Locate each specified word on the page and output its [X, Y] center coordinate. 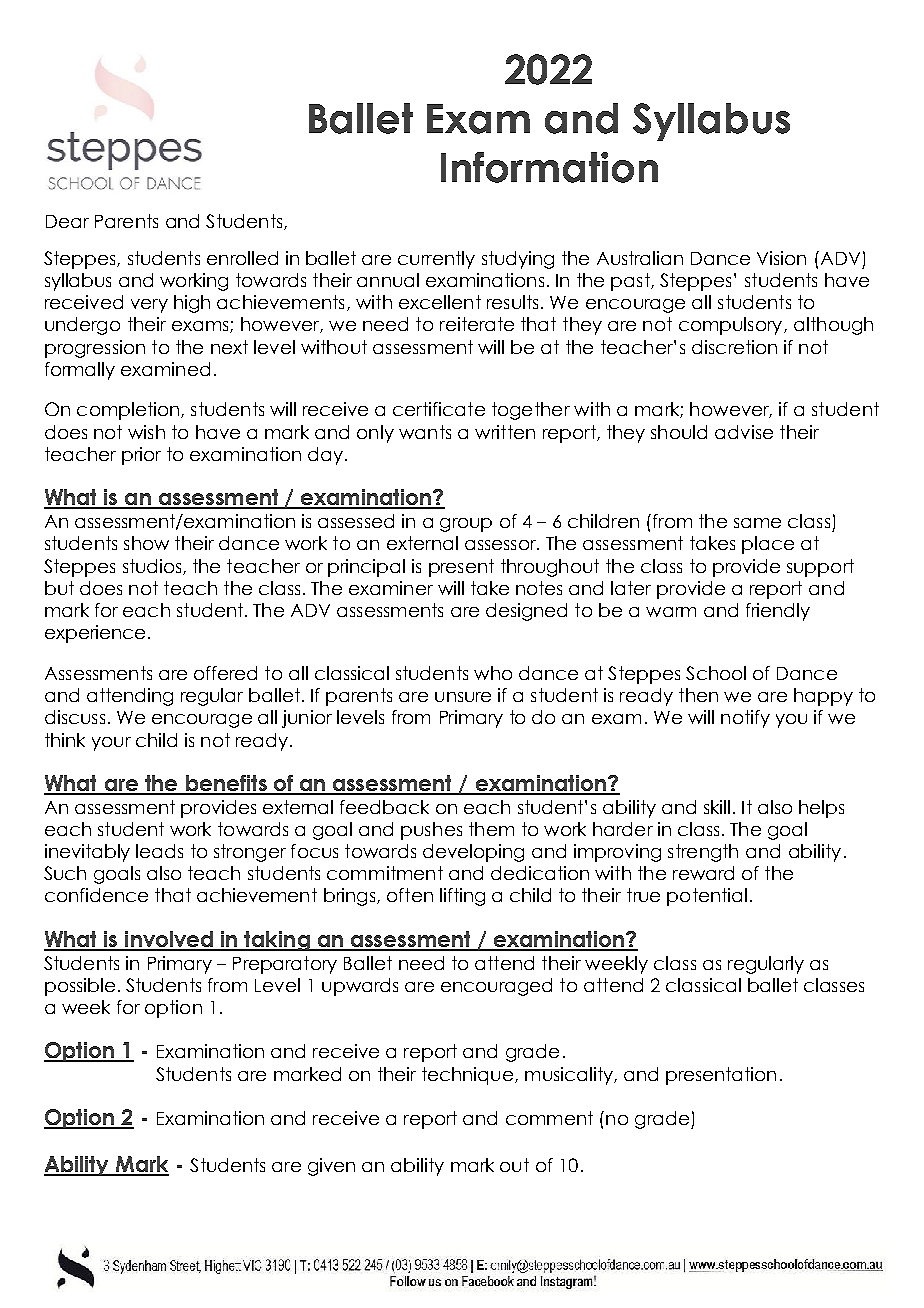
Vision [781, 258]
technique [467, 1076]
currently [436, 260]
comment [549, 1118]
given [331, 1167]
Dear [67, 221]
